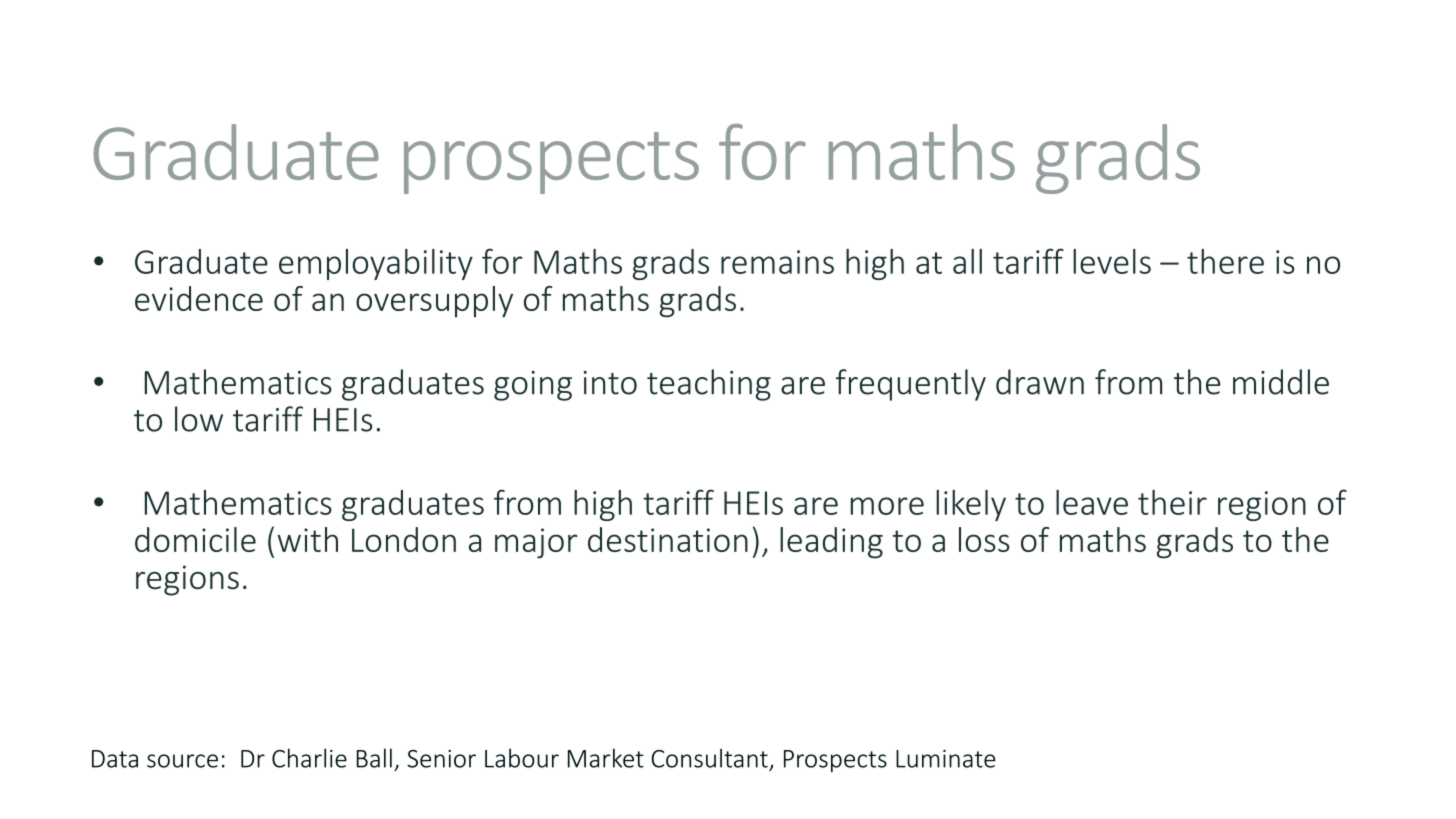  I want to click on their, so click(1172, 502).
